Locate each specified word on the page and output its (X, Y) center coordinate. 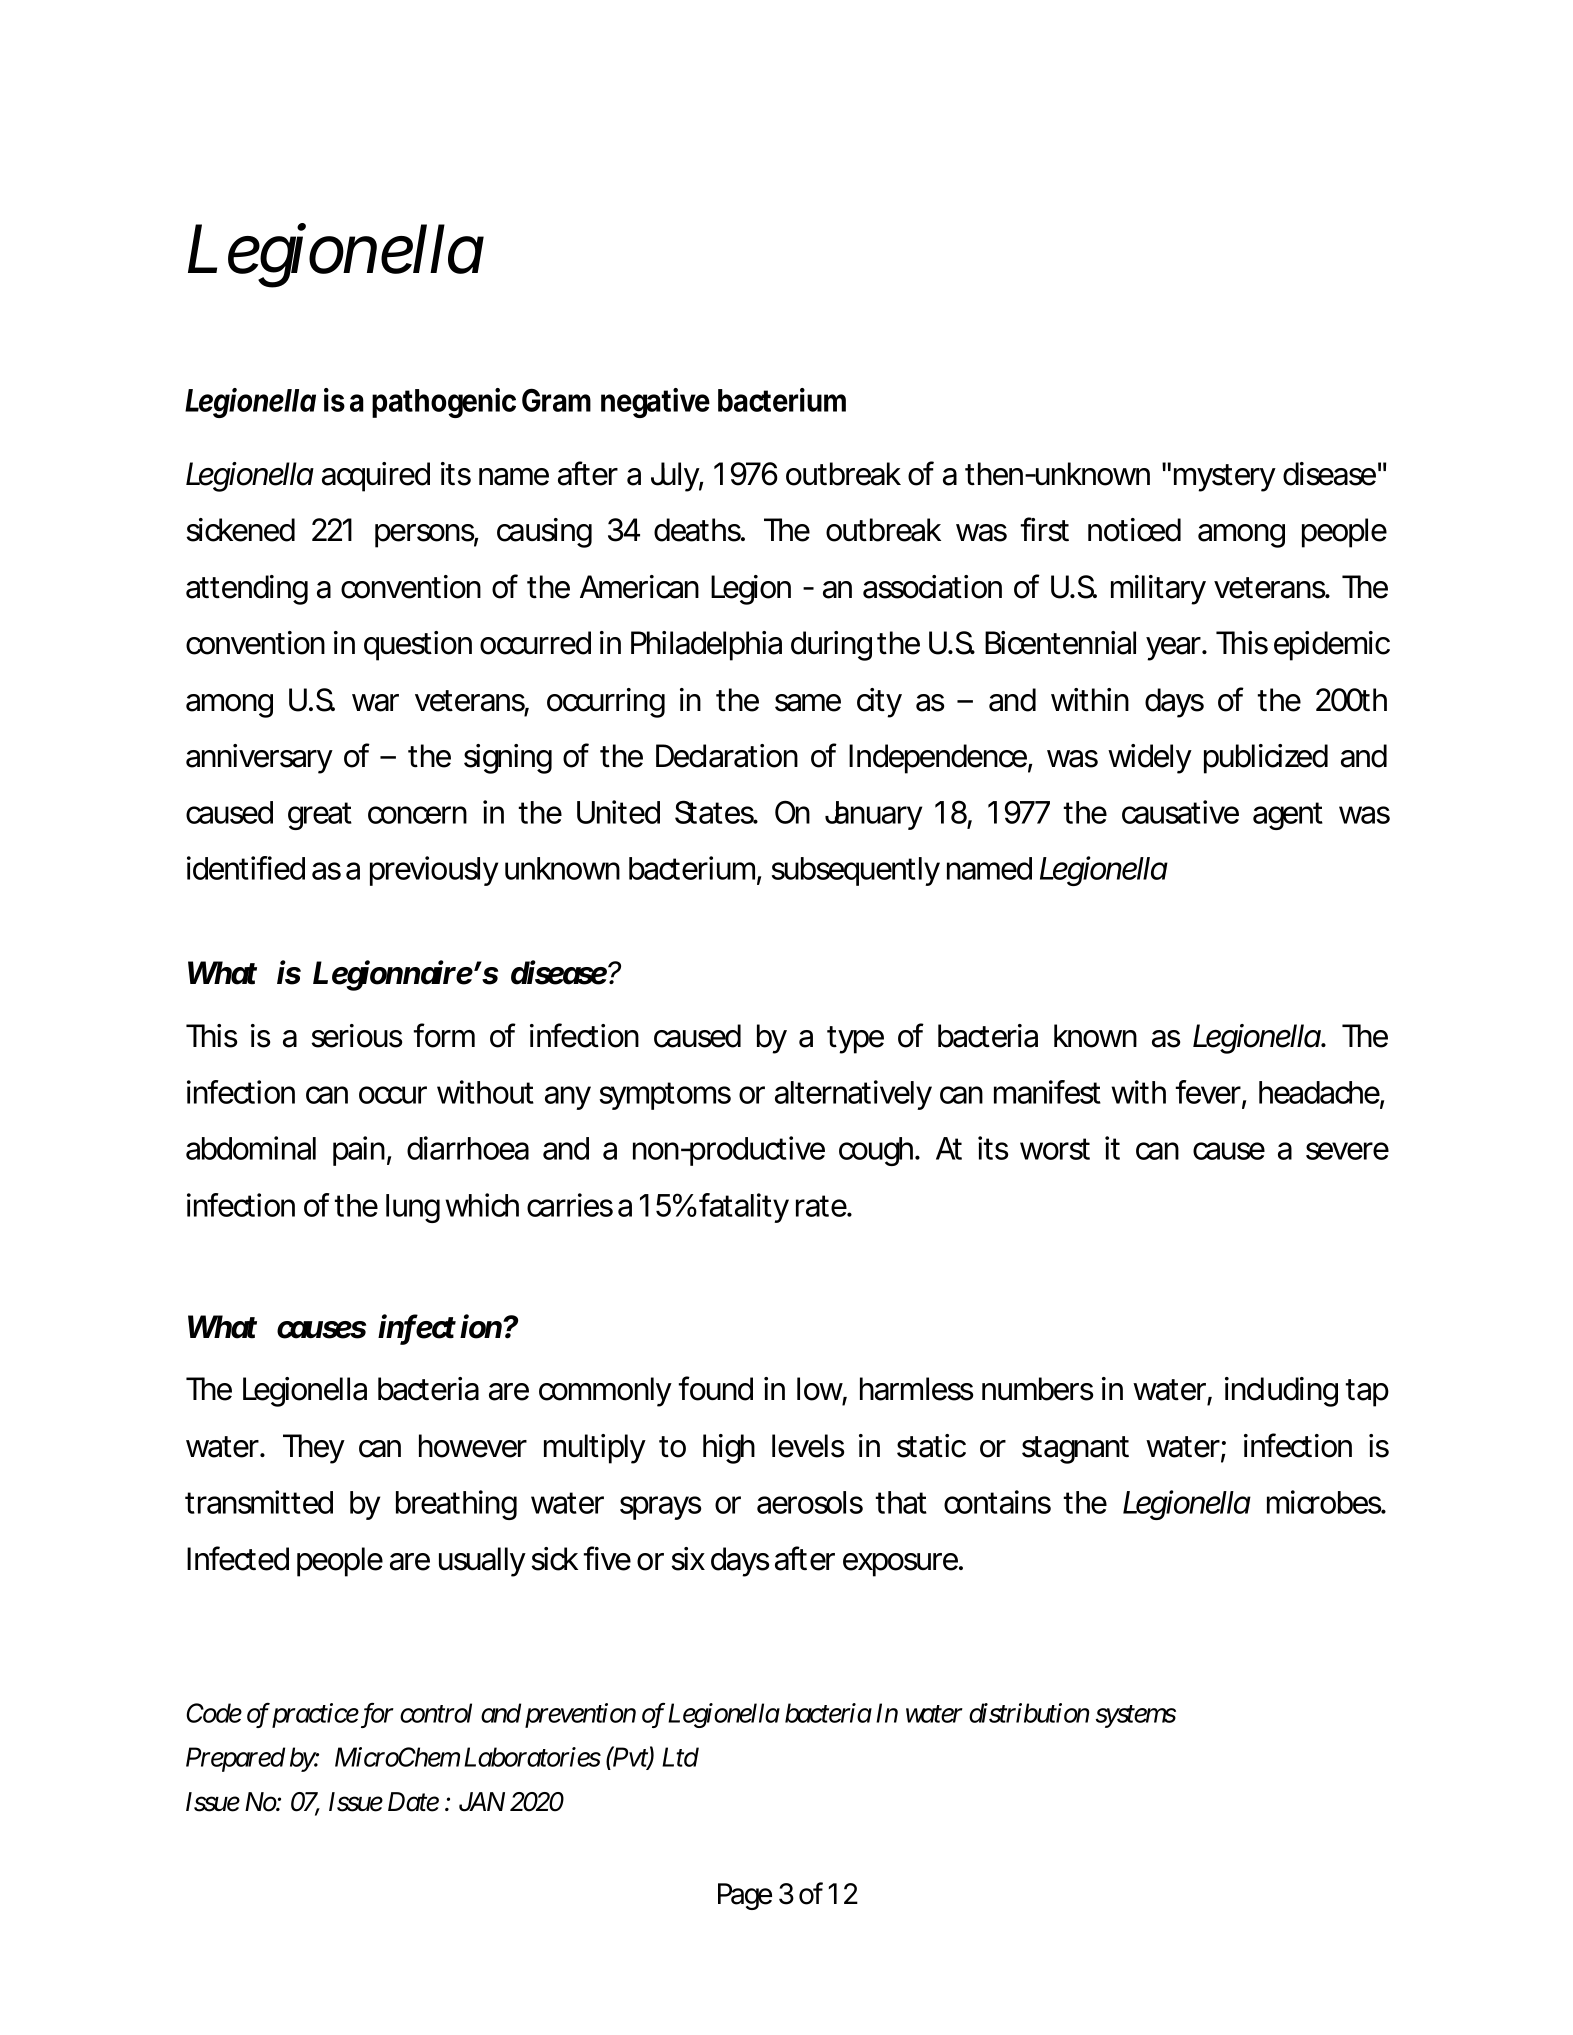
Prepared (235, 1759)
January (873, 815)
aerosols (810, 1502)
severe (1347, 1151)
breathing (456, 1505)
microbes (1326, 1502)
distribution (1029, 1713)
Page (745, 1896)
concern (417, 815)
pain (359, 1151)
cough (877, 1151)
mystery (1225, 478)
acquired (376, 477)
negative (655, 403)
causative (1180, 812)
